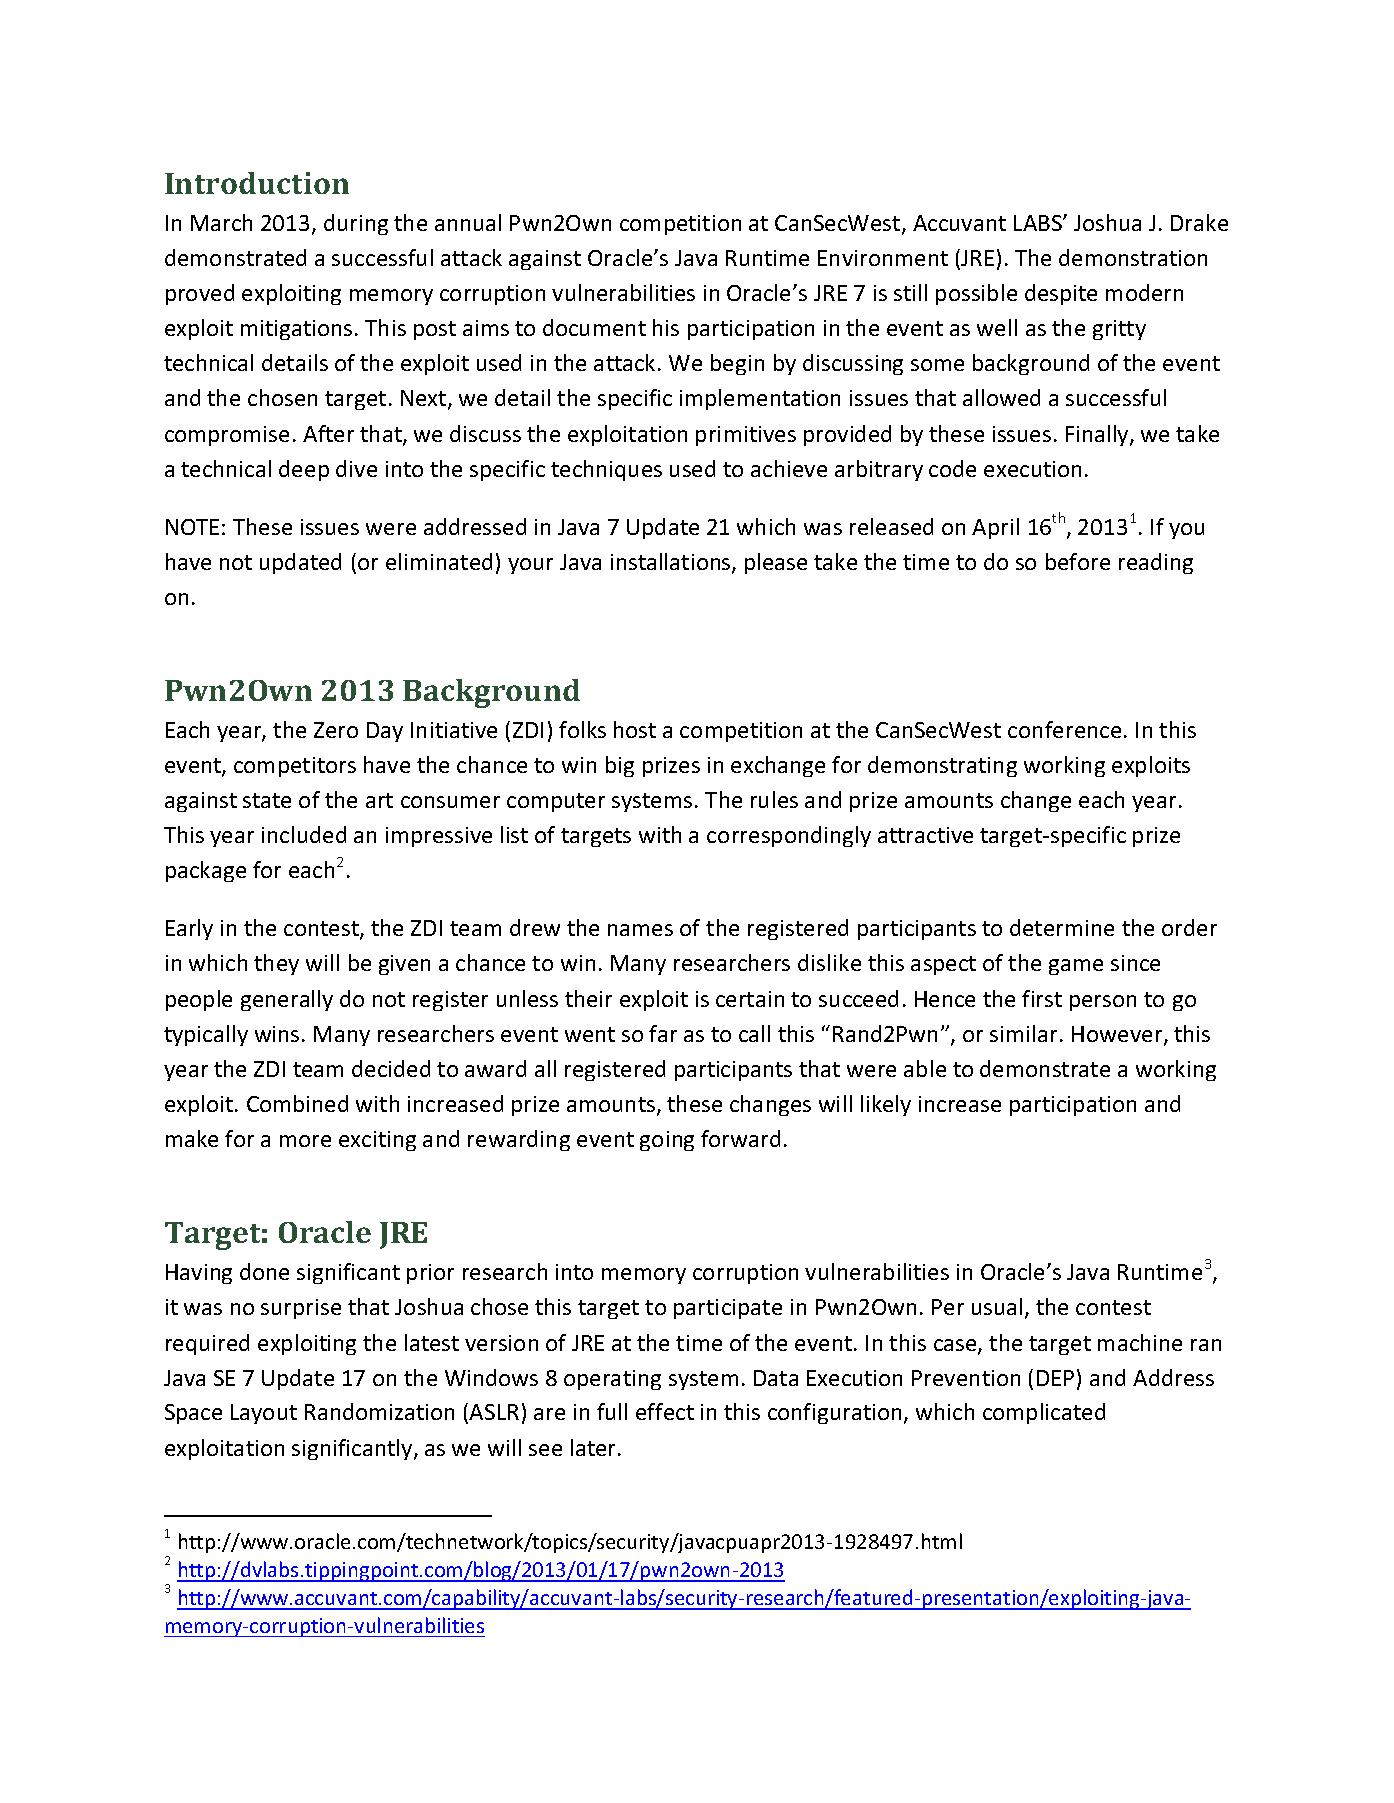  Describe the element at coordinates (1133, 257) in the screenshot. I see `demonstration` at that location.
